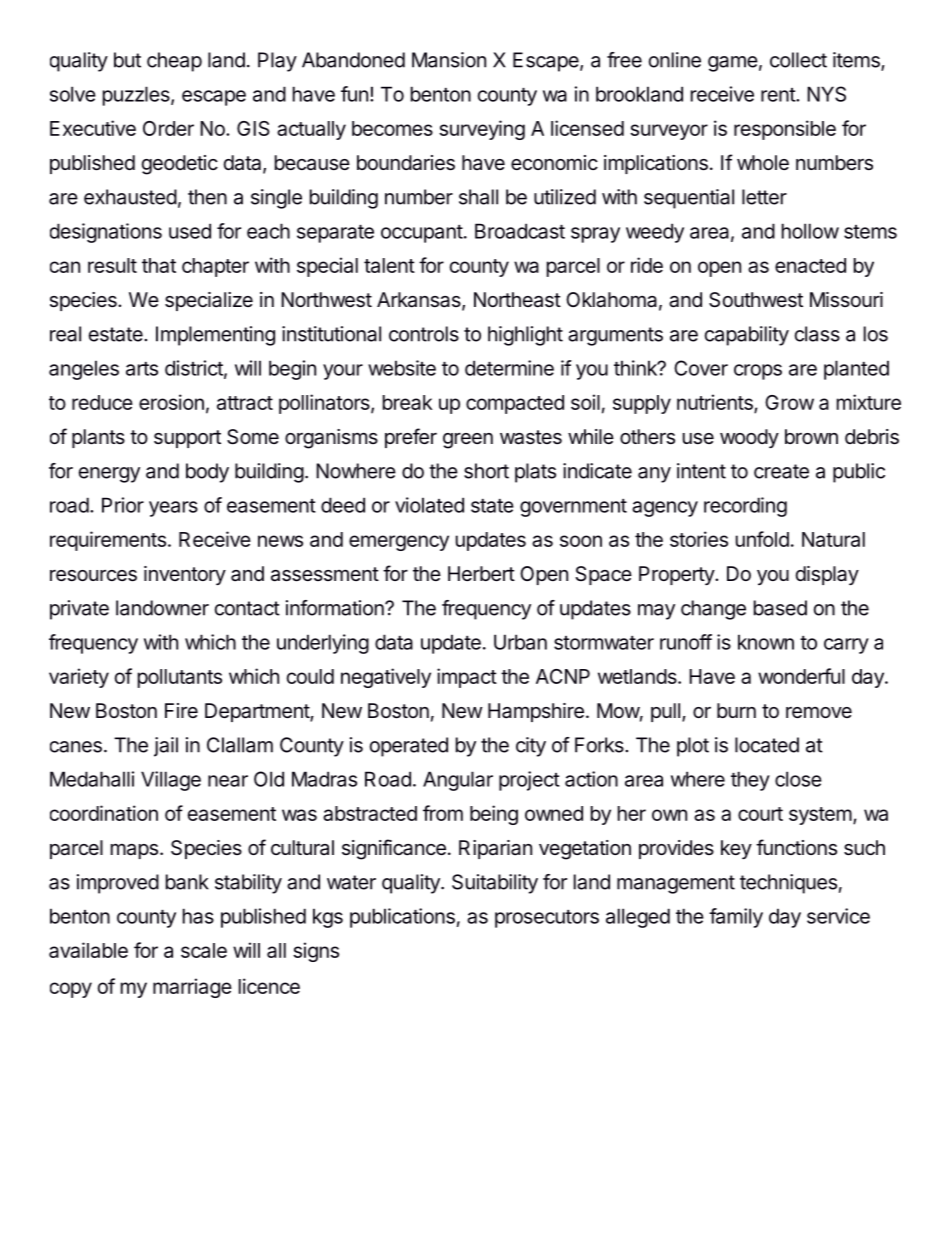 The image size is (952, 1233). What do you see at coordinates (204, 950) in the screenshot?
I see `scale` at bounding box center [204, 950].
